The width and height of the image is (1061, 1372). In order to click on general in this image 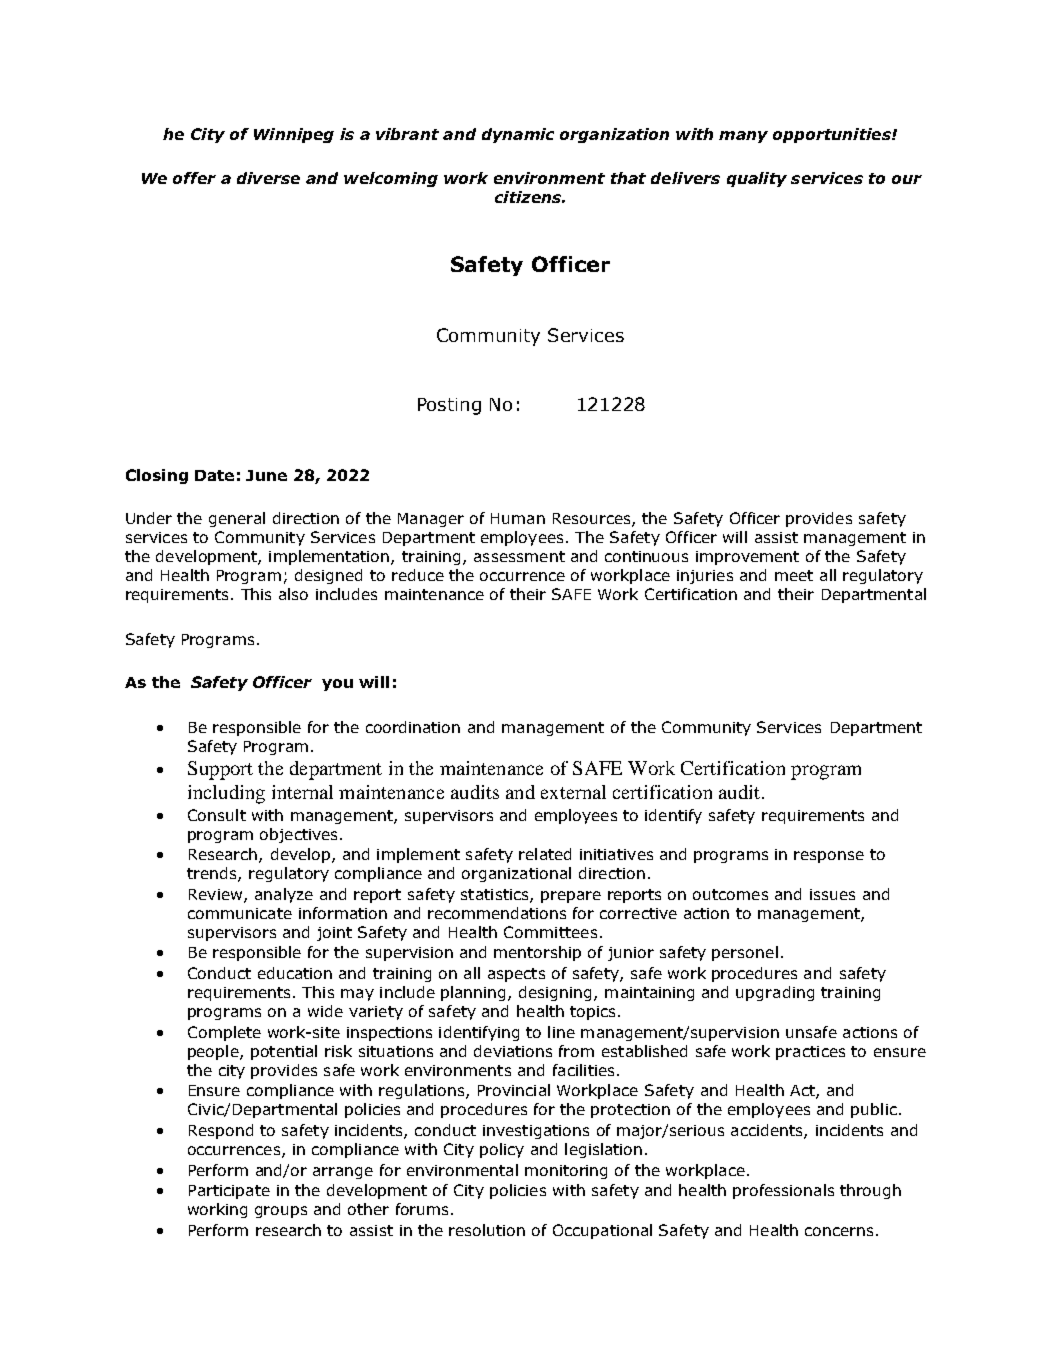, I will do `click(237, 519)`.
